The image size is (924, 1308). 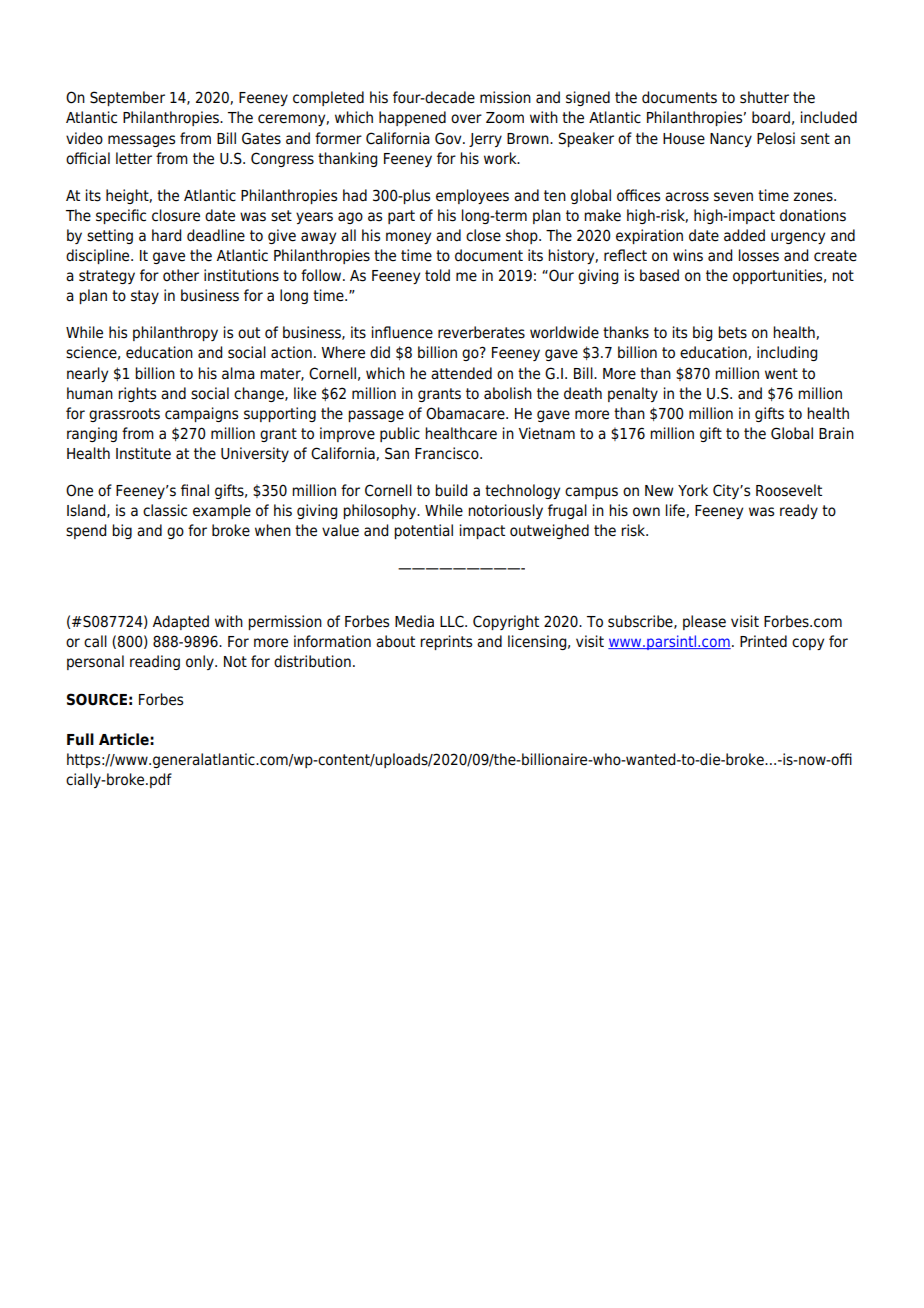 What do you see at coordinates (836, 433) in the document?
I see `Brain` at bounding box center [836, 433].
